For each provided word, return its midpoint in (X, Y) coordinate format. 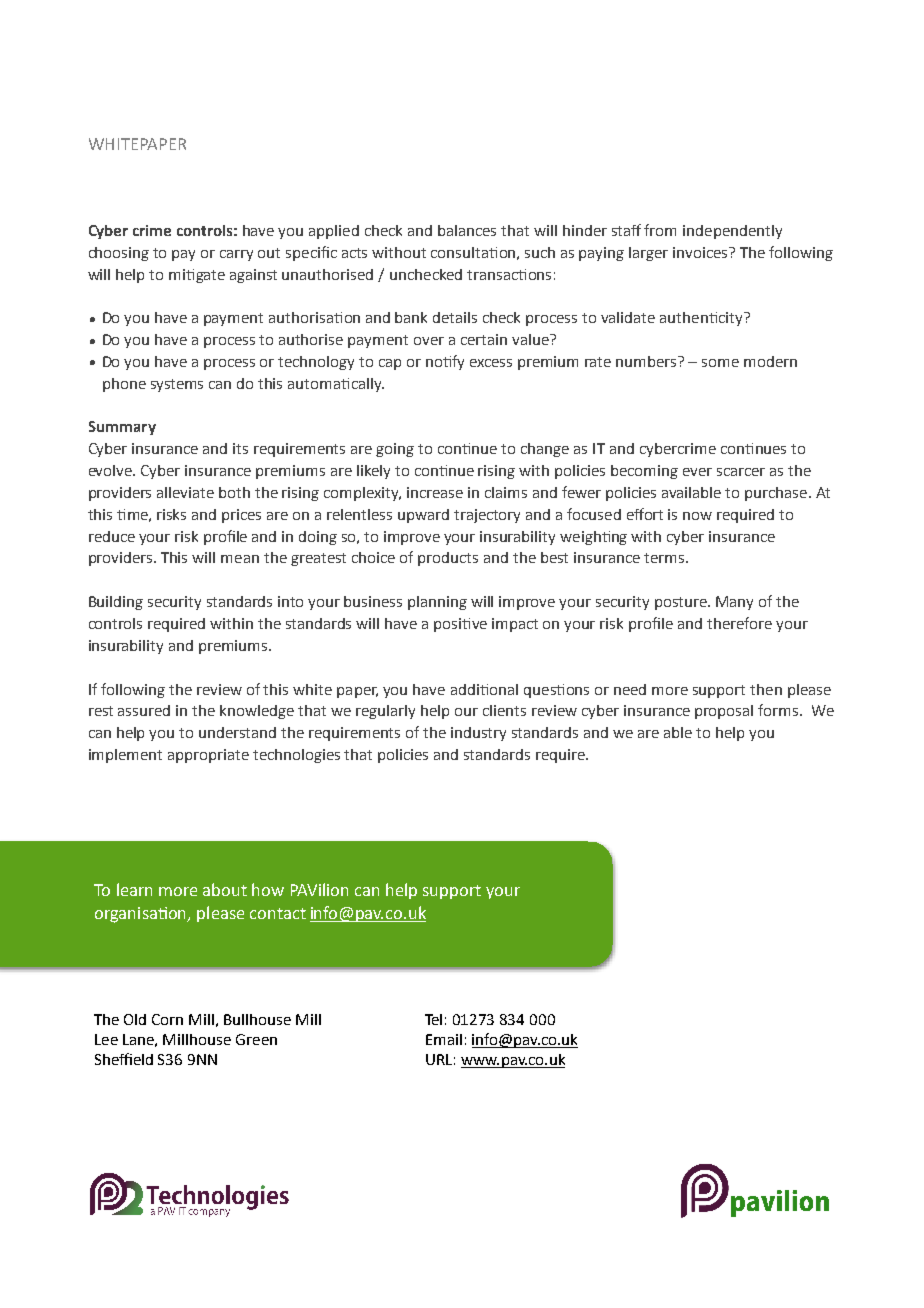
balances (467, 230)
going (395, 450)
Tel (433, 1019)
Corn (167, 1019)
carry (236, 255)
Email (444, 1039)
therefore (739, 623)
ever (697, 472)
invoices (701, 252)
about (225, 889)
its (240, 448)
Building (116, 603)
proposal (724, 712)
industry (478, 734)
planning (437, 603)
